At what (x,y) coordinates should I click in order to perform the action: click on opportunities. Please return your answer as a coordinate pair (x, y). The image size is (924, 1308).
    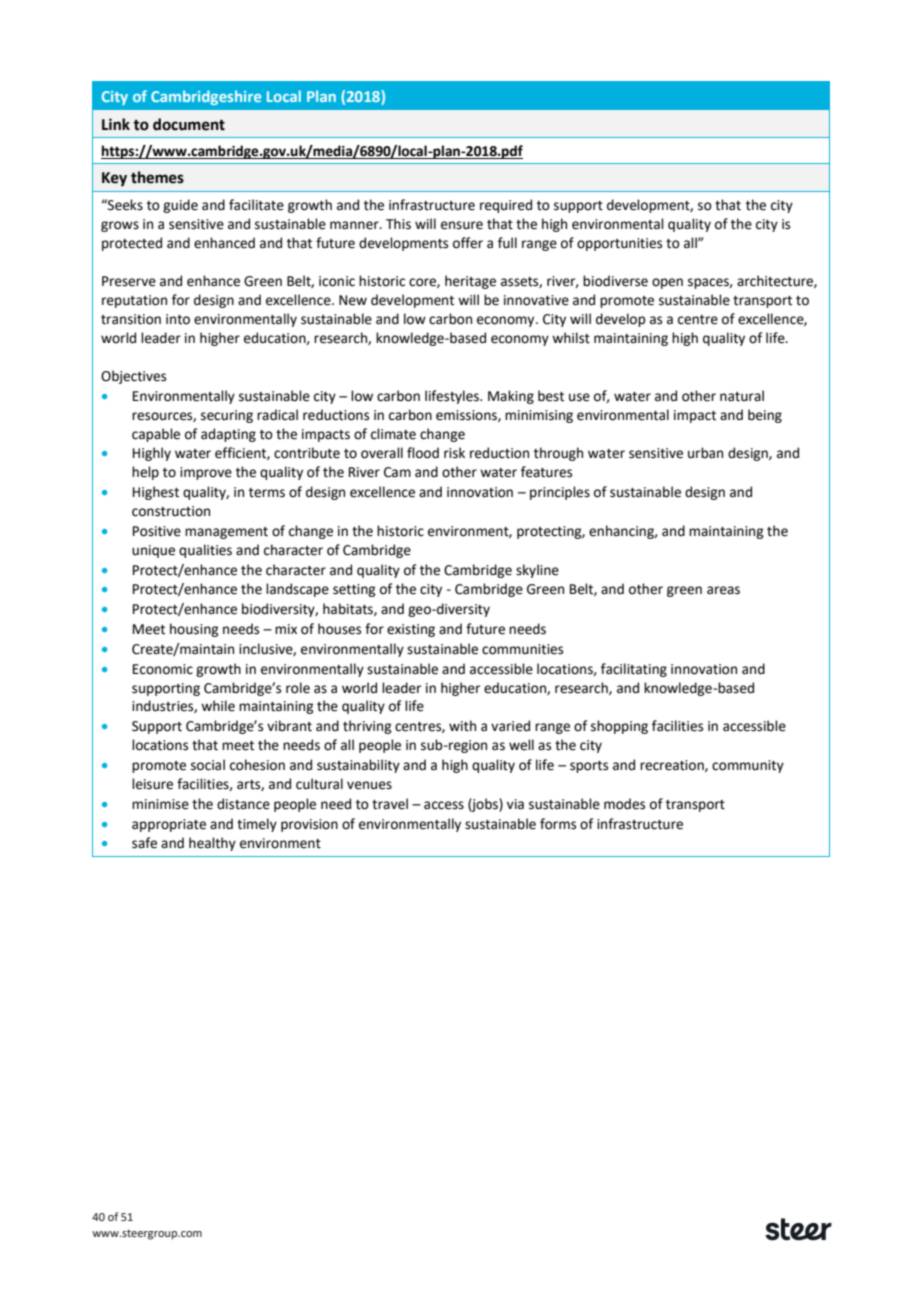
    Looking at the image, I should click on (619, 244).
